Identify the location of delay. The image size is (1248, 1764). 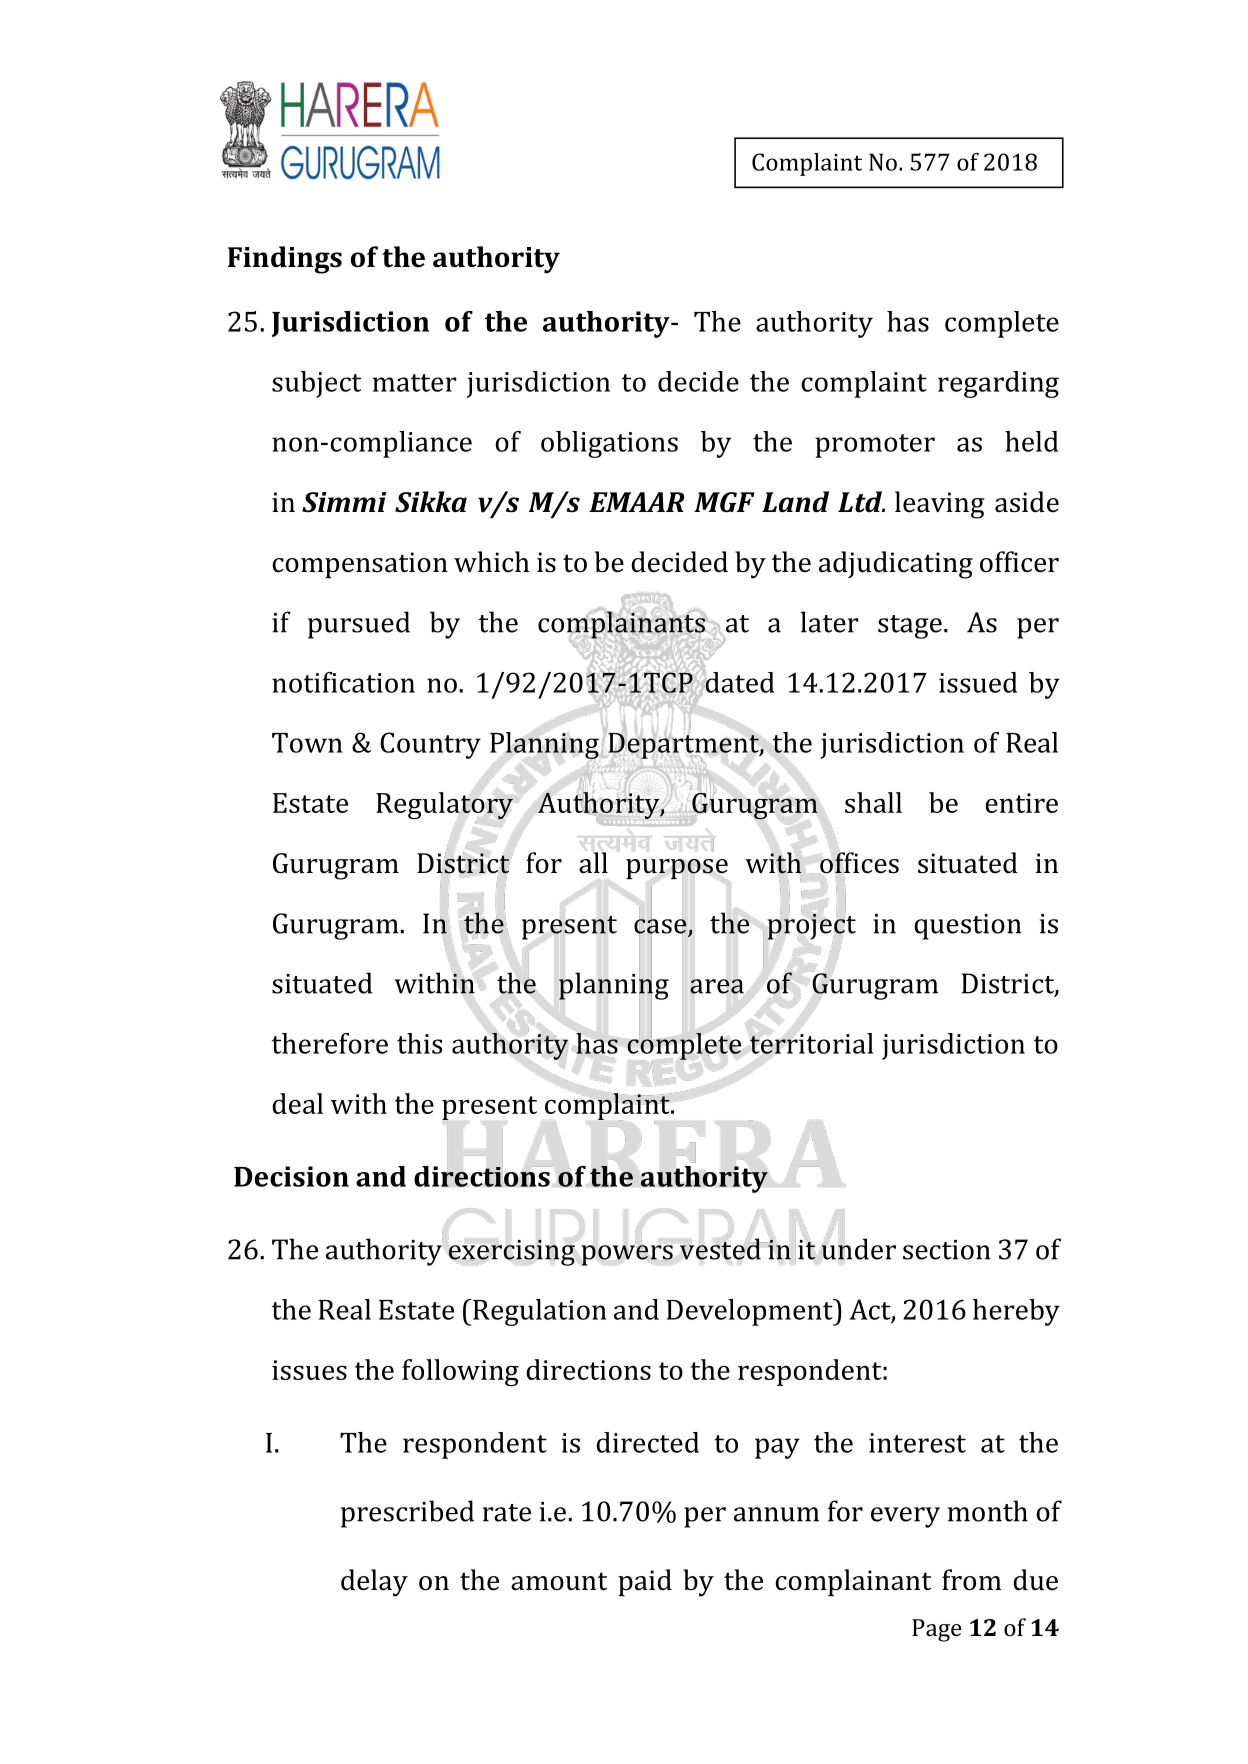
(374, 1583).
